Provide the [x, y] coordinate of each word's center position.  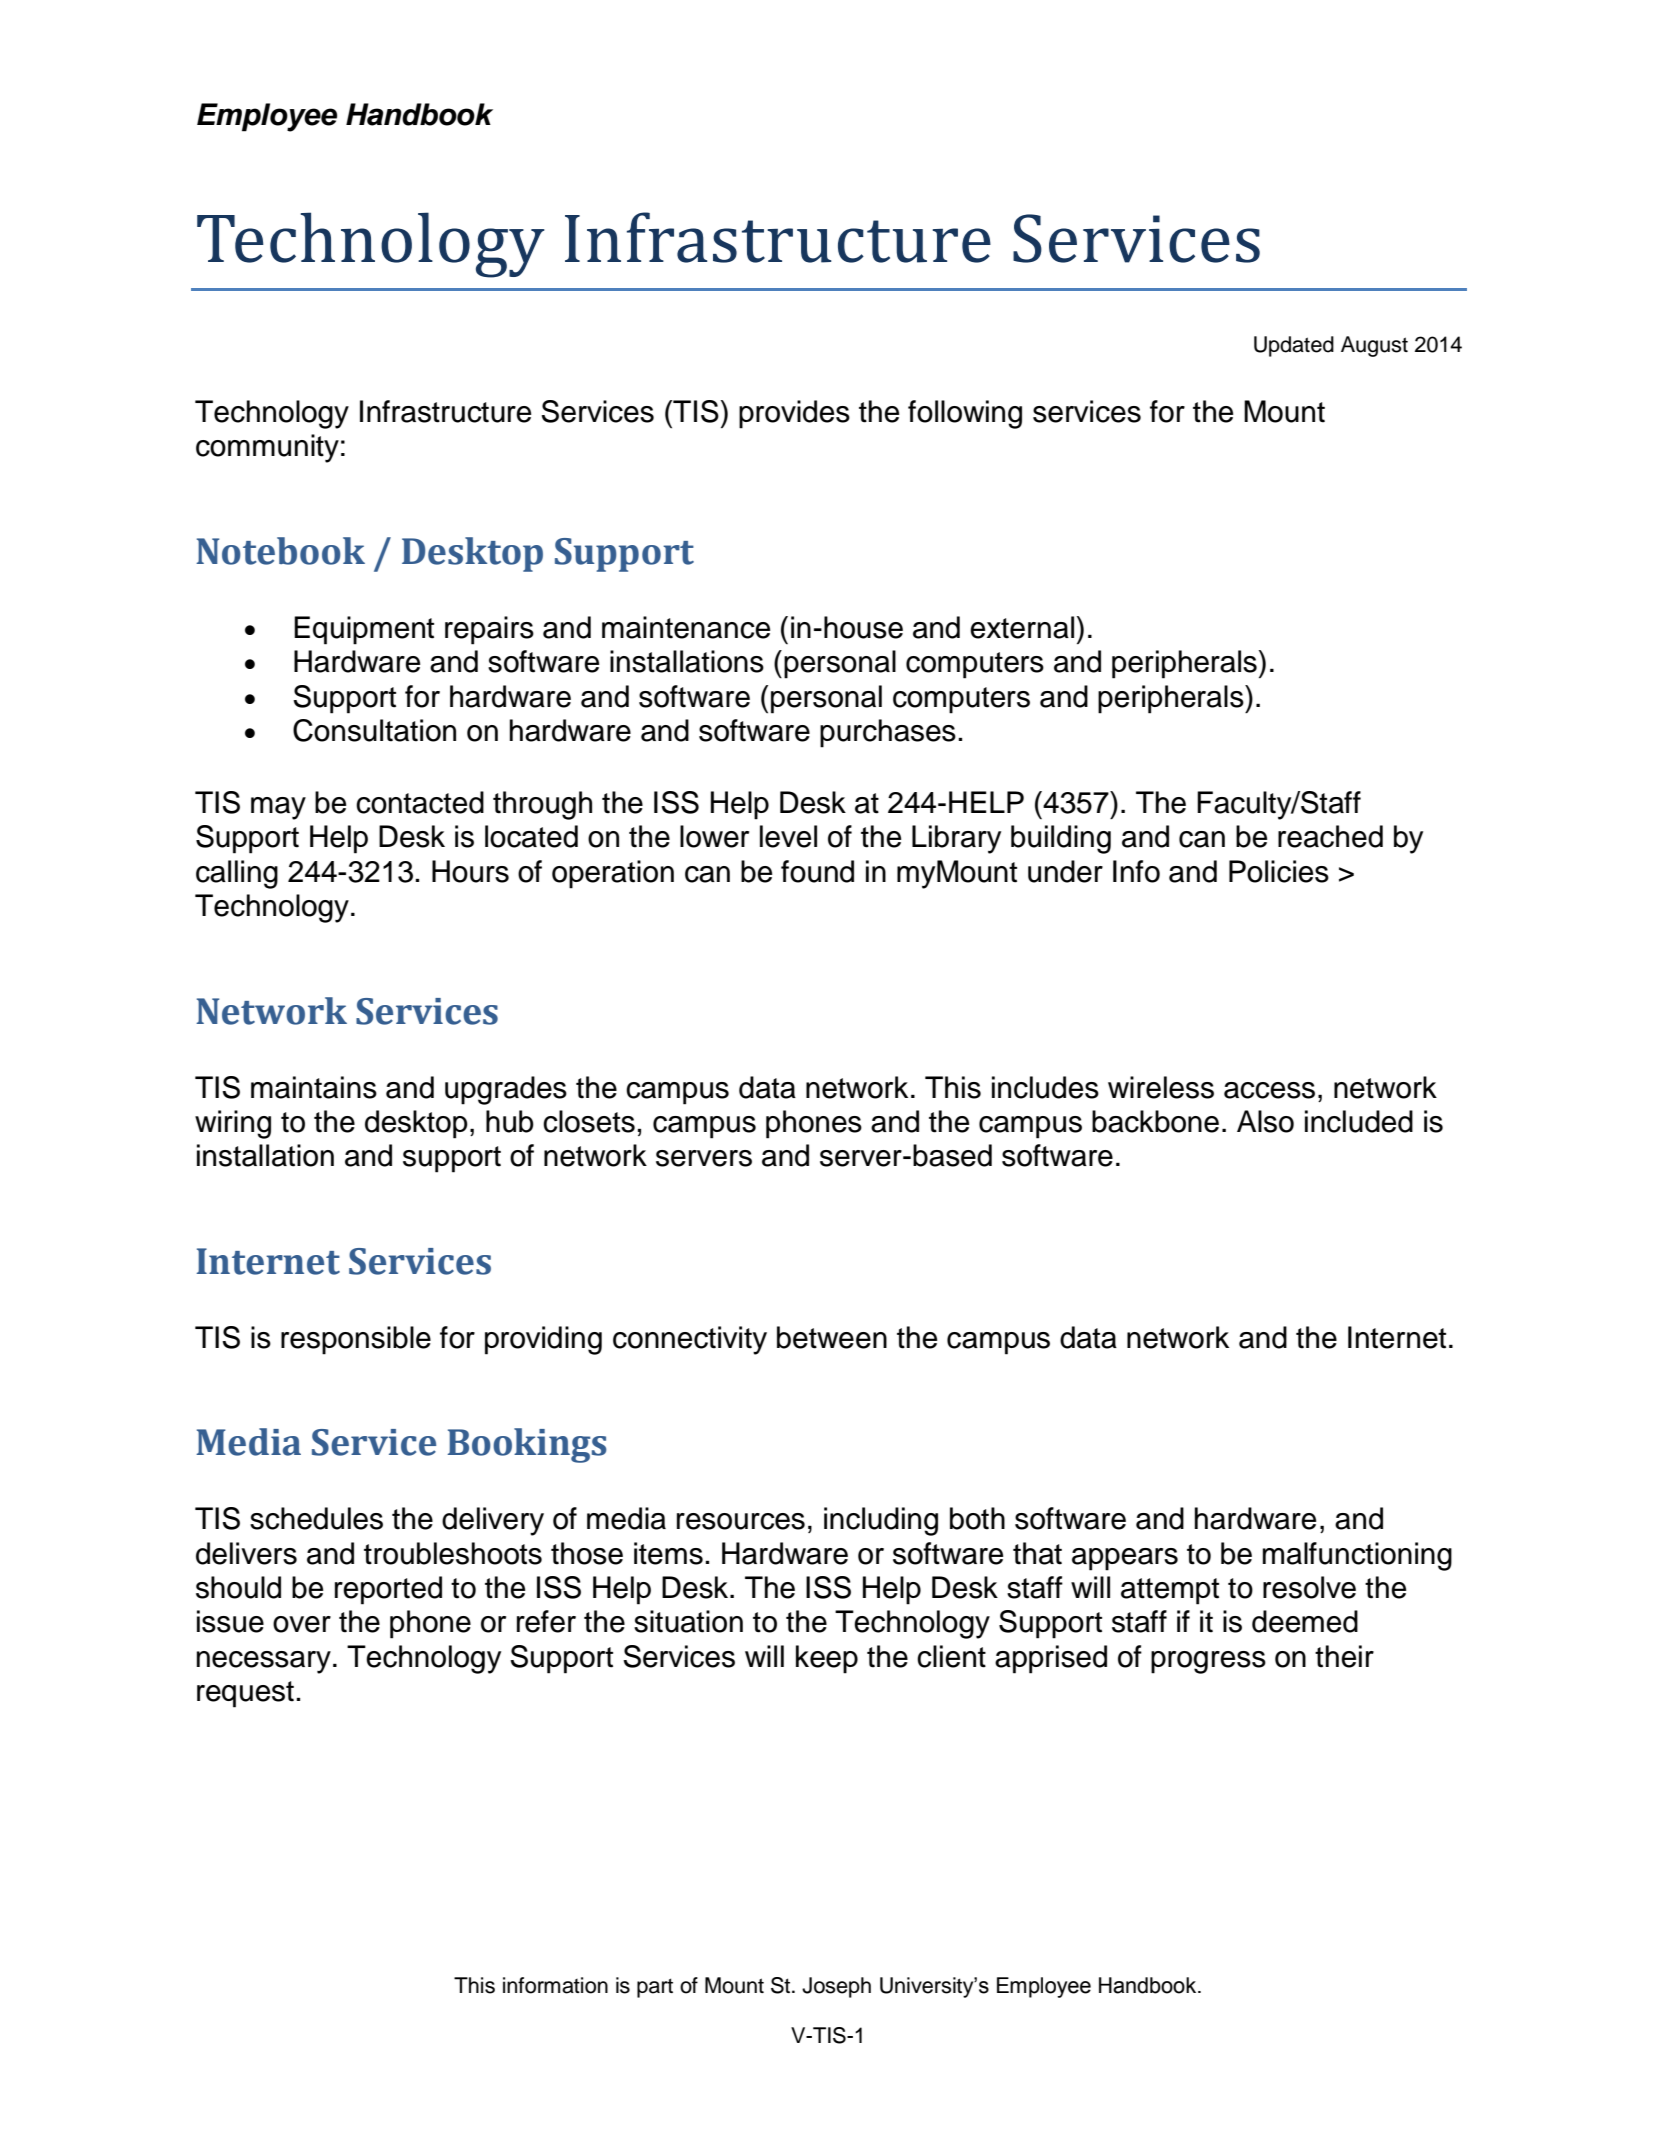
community [267, 448]
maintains [314, 1087]
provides [794, 414]
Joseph [836, 1987]
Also [1265, 1121]
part [655, 1988]
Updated [1294, 346]
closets [589, 1121]
